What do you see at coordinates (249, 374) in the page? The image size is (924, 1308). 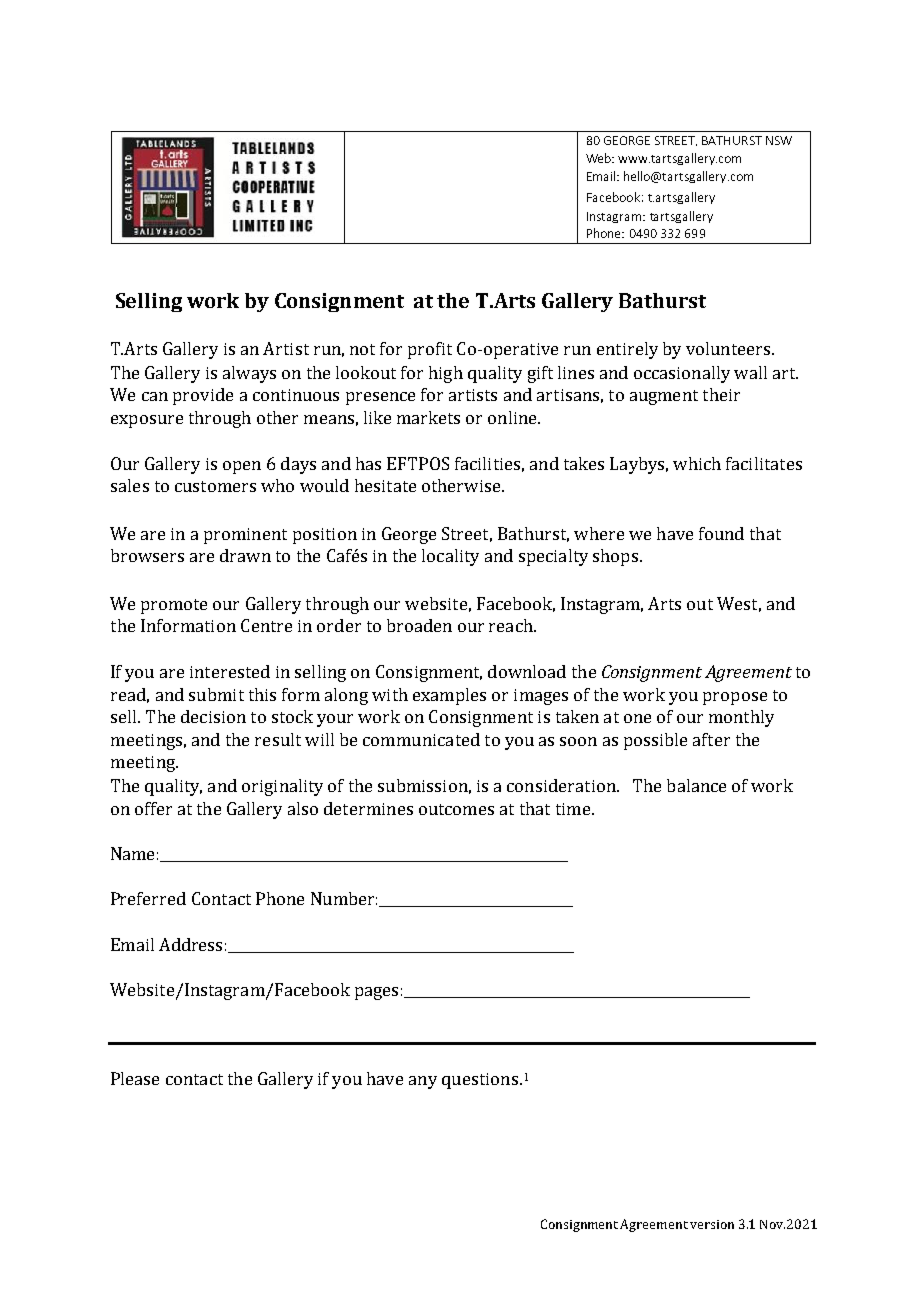 I see `always` at bounding box center [249, 374].
